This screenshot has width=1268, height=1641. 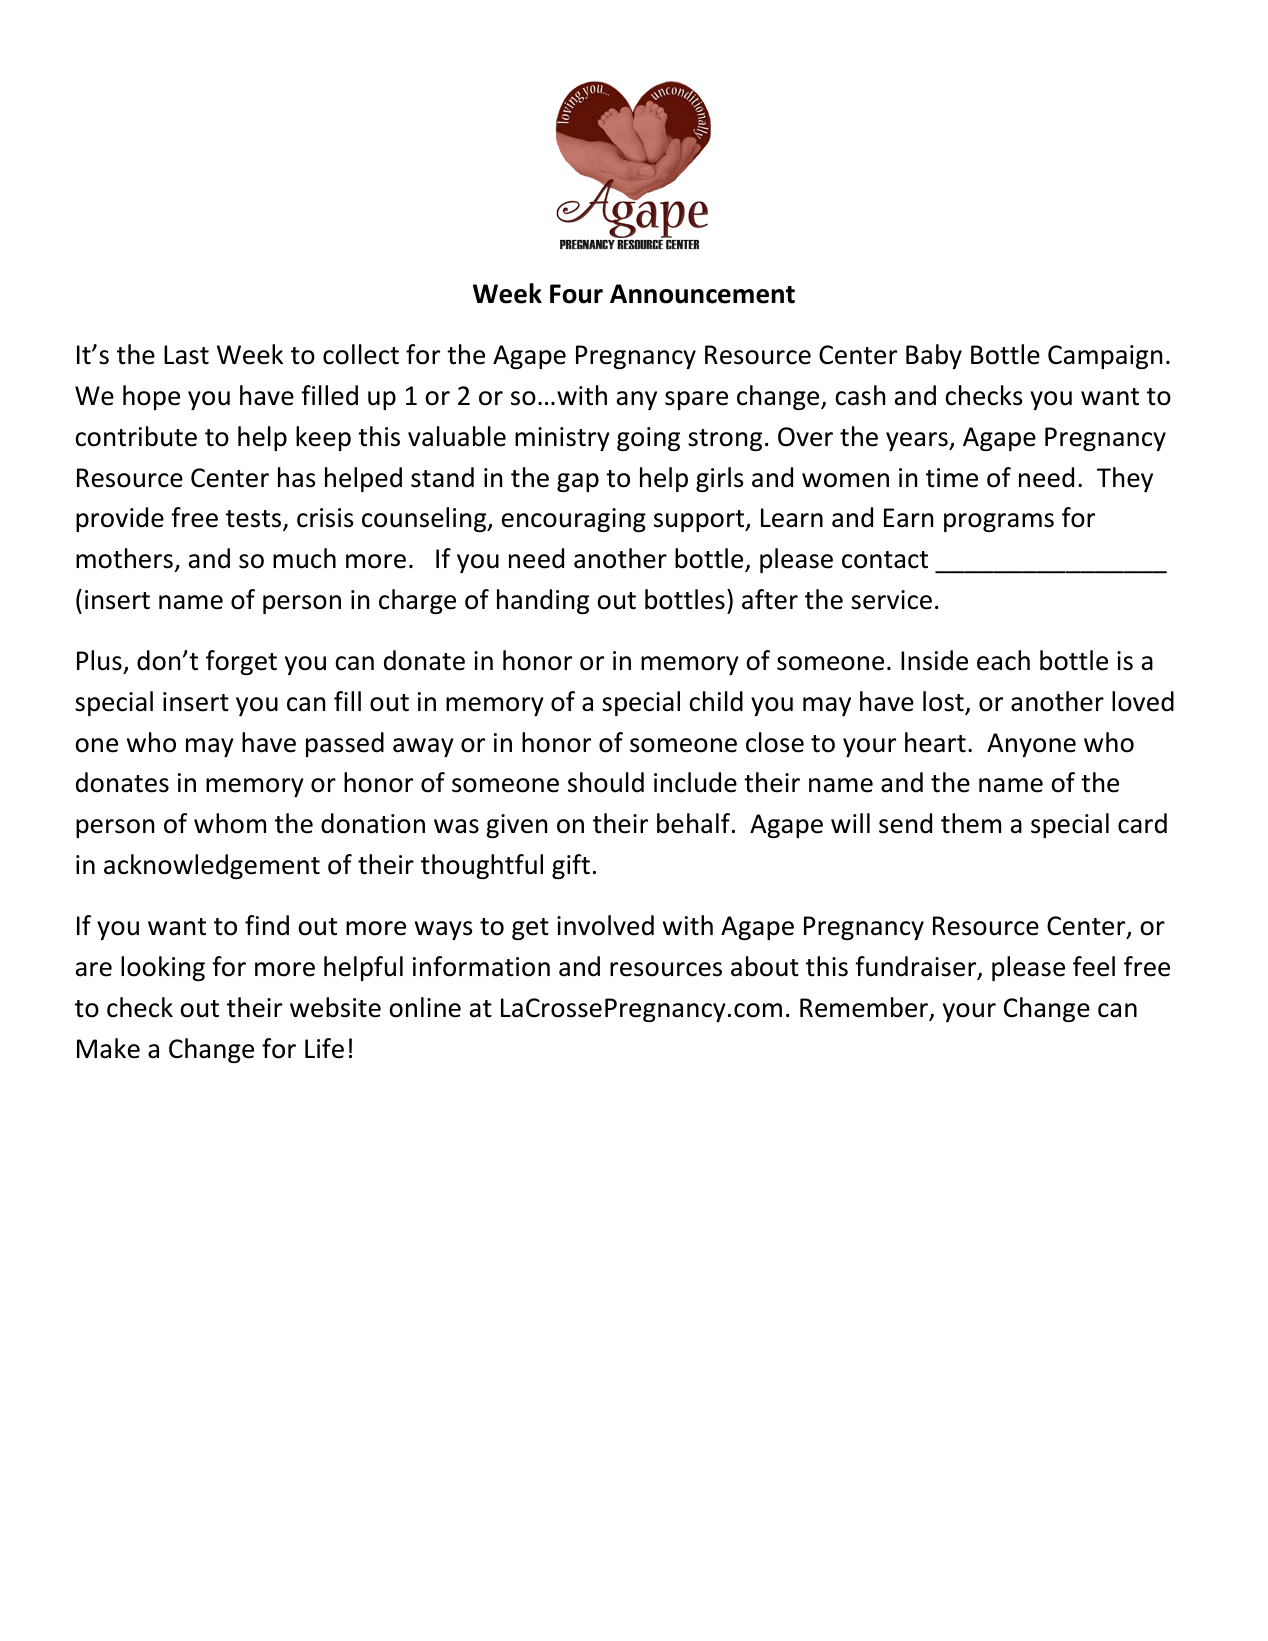 What do you see at coordinates (971, 823) in the screenshot?
I see `them` at bounding box center [971, 823].
